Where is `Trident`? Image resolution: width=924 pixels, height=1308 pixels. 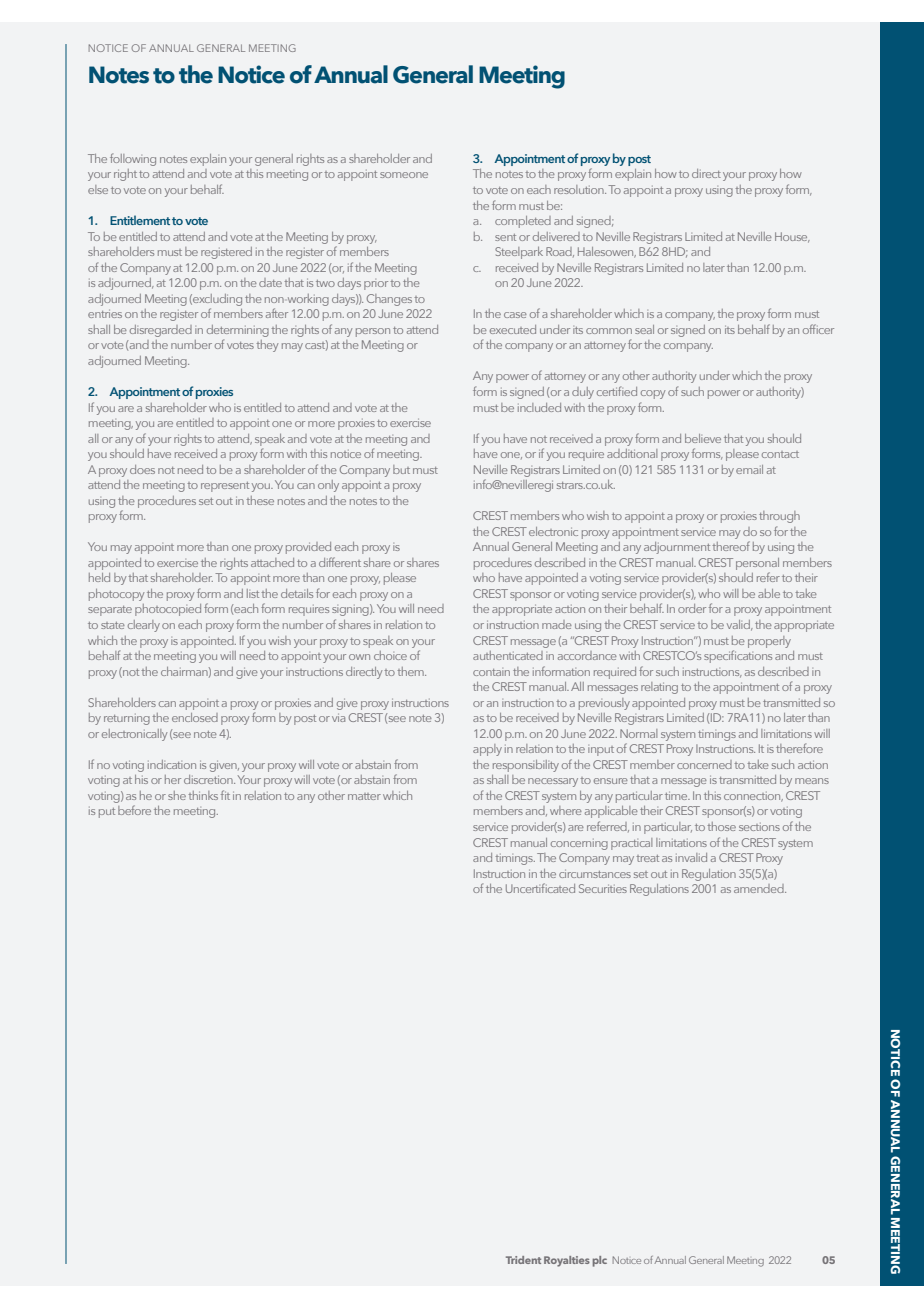 Trident is located at coordinates (523, 1260).
